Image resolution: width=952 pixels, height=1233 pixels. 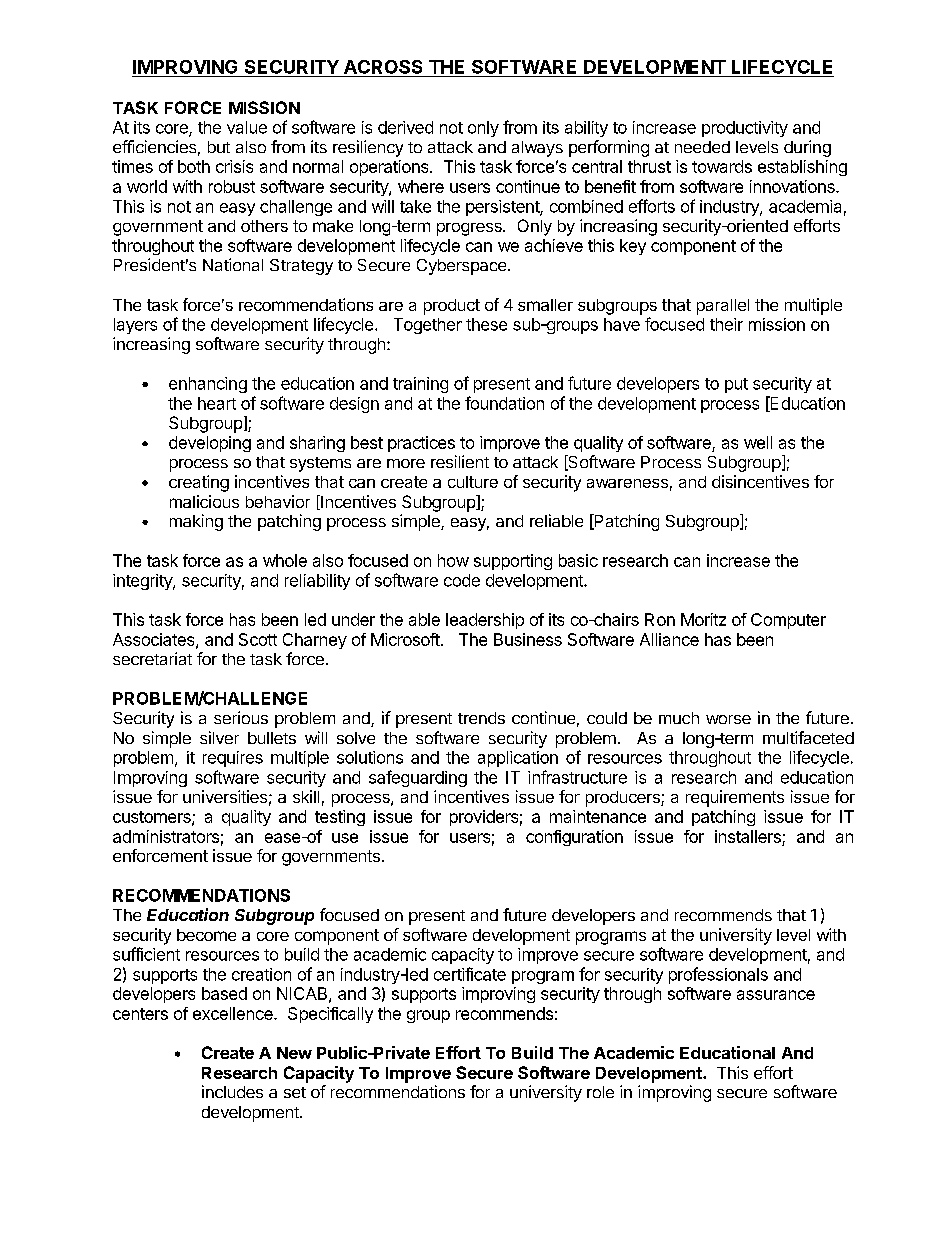 What do you see at coordinates (143, 582) in the screenshot?
I see `integrity` at bounding box center [143, 582].
